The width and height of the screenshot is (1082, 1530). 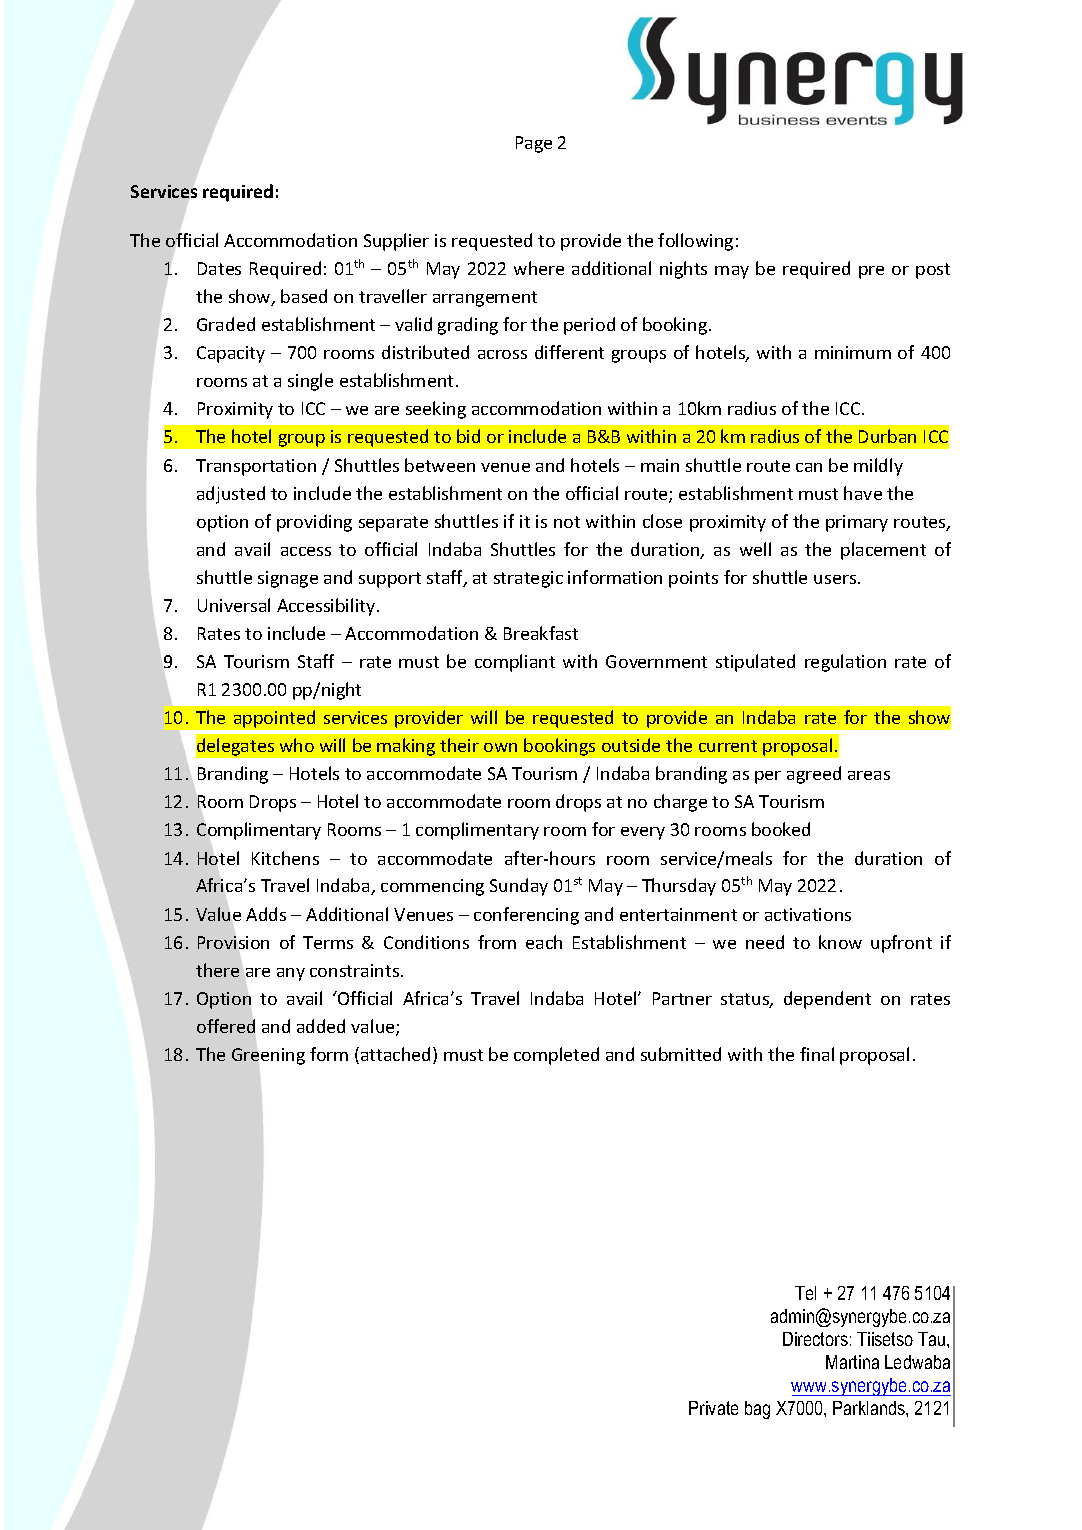 What do you see at coordinates (871, 272) in the screenshot?
I see `pre` at bounding box center [871, 272].
